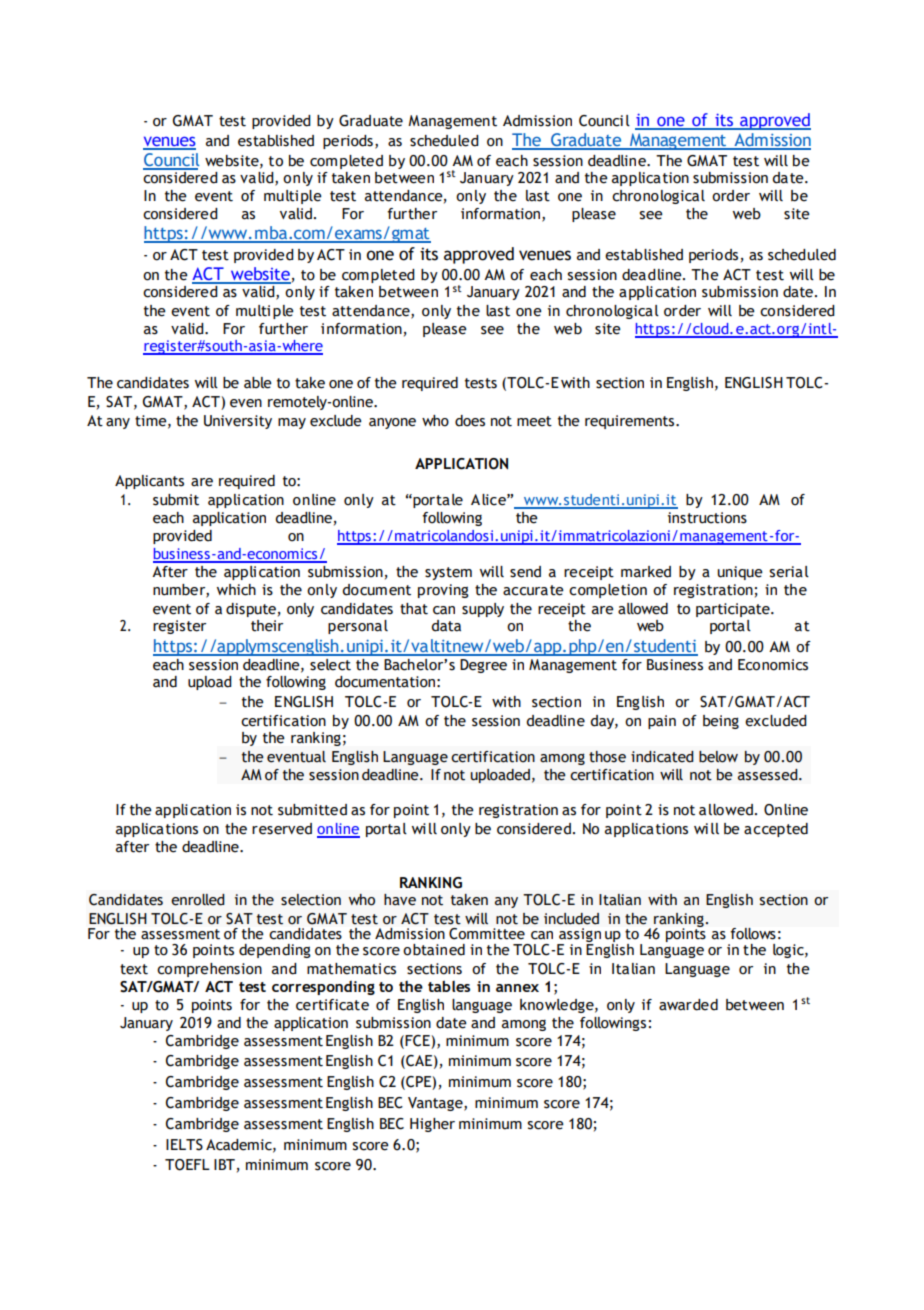  Describe the element at coordinates (282, 829) in the document. I see `reserved` at that location.
